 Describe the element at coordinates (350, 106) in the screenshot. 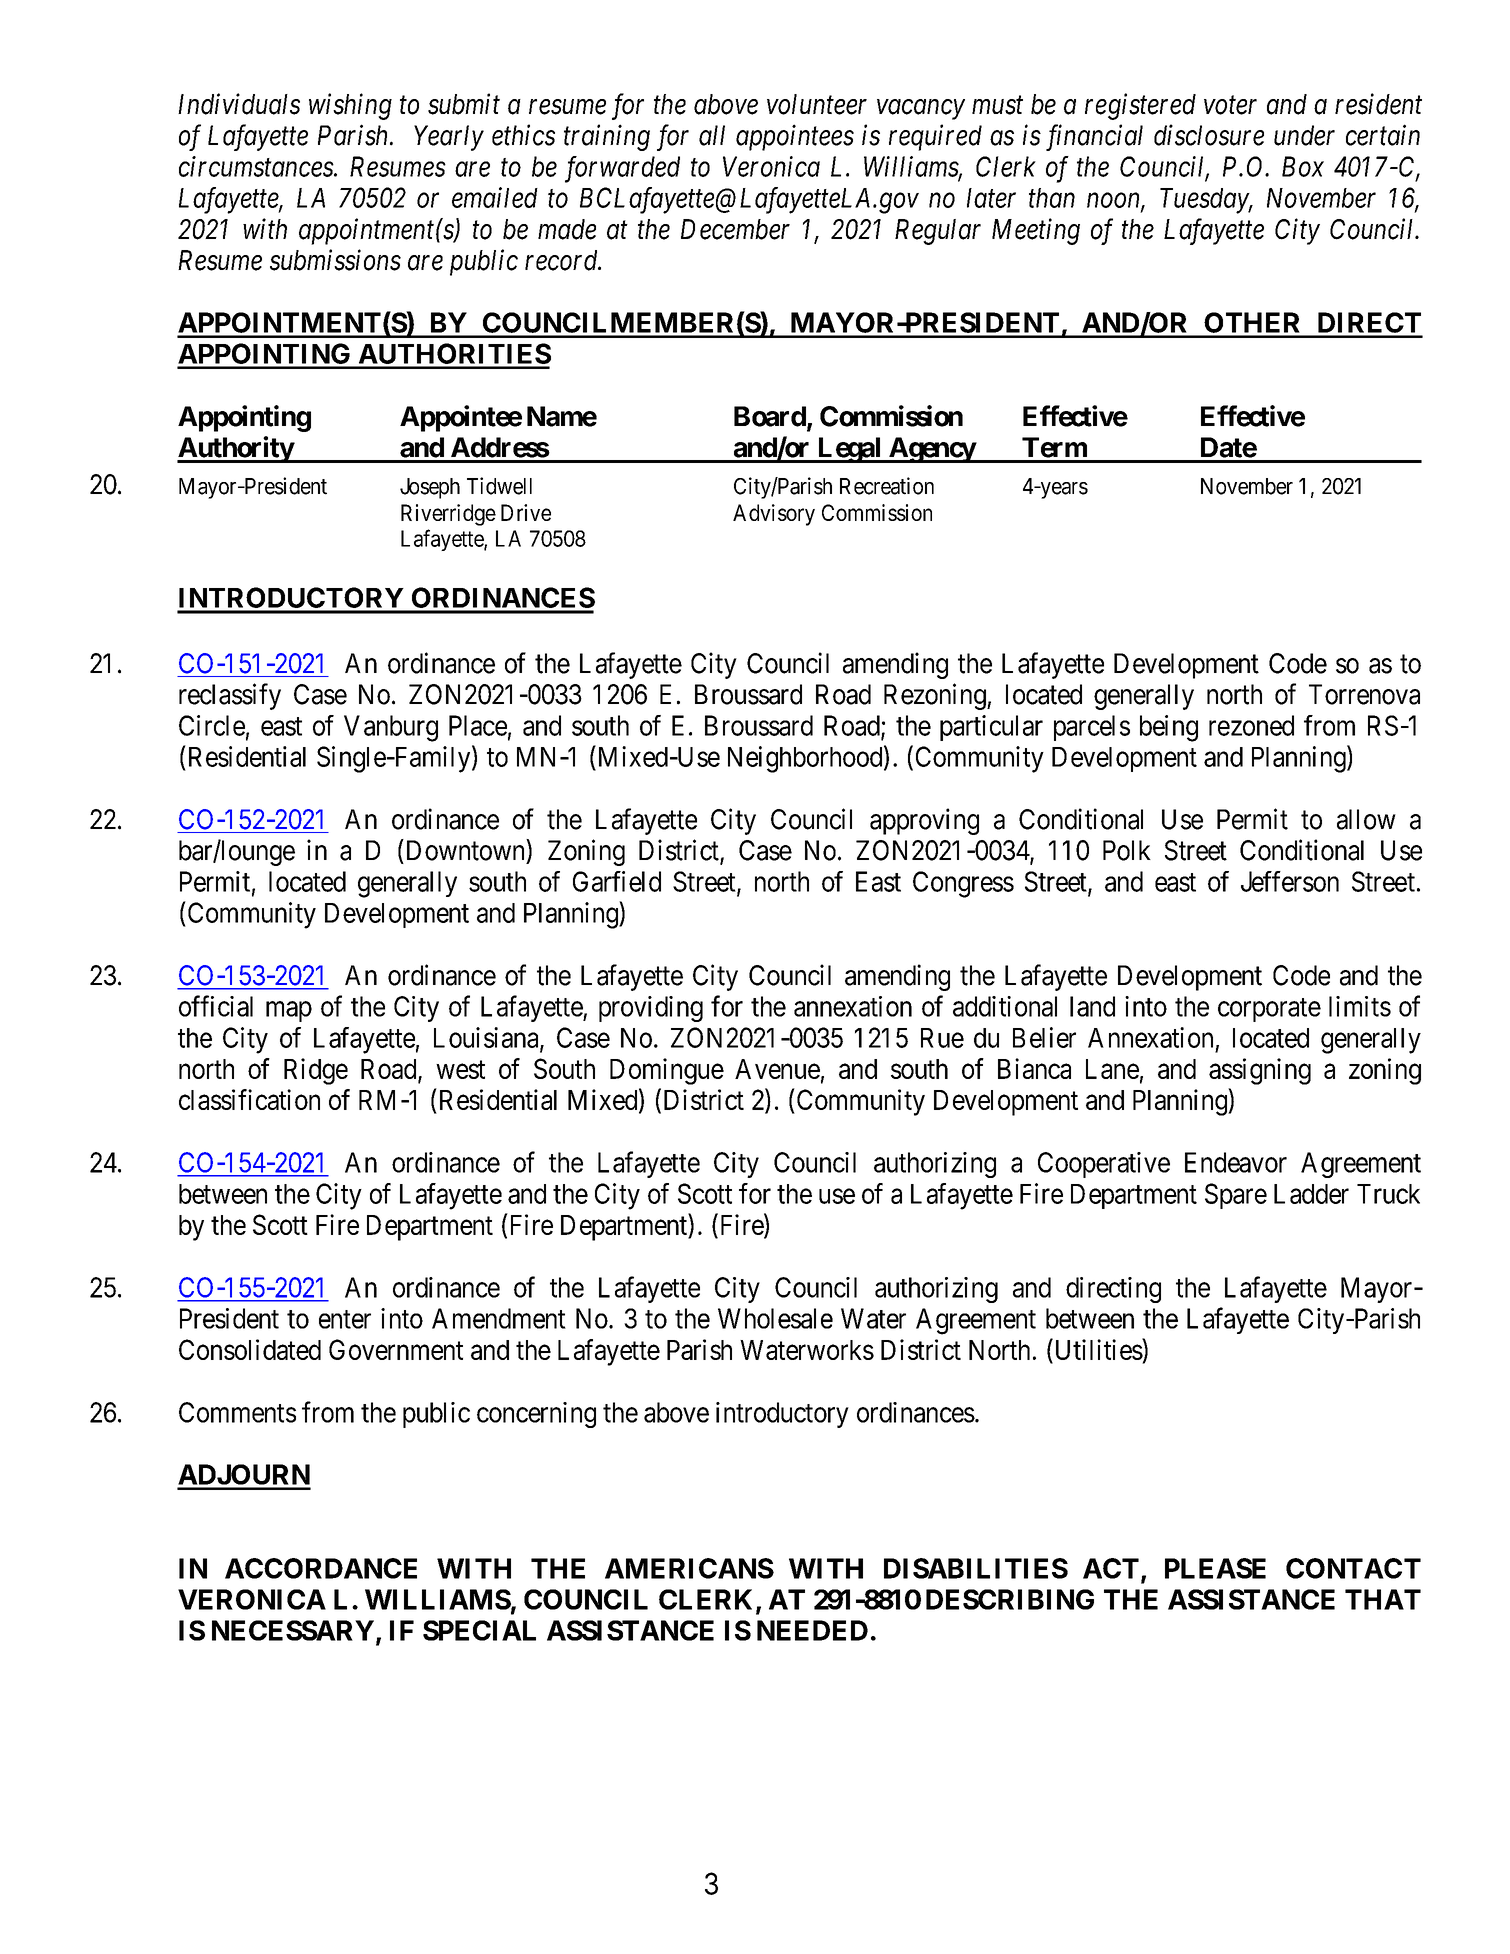

I see `wishing` at that location.
